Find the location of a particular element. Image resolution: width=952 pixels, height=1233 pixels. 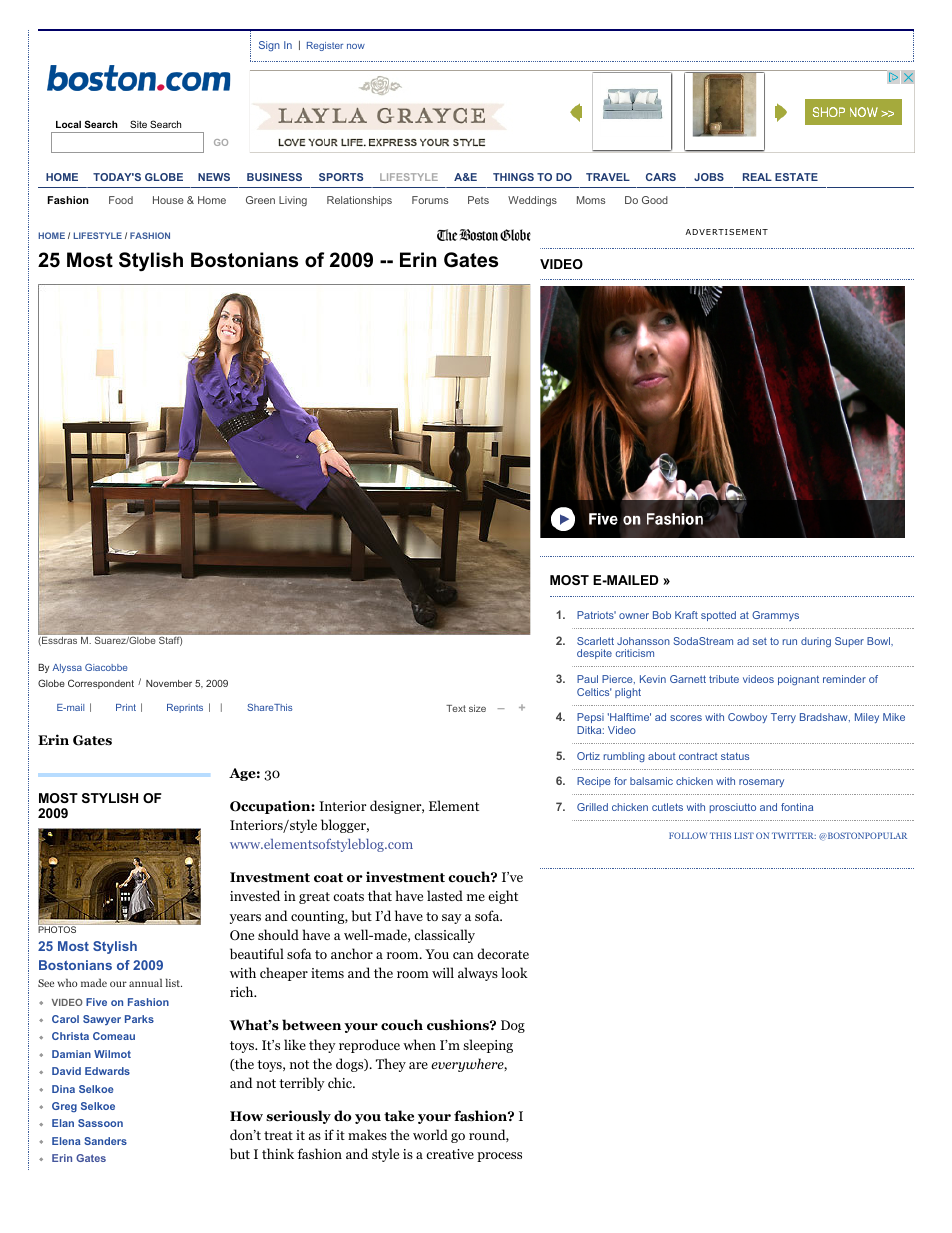

Pets is located at coordinates (478, 200).
